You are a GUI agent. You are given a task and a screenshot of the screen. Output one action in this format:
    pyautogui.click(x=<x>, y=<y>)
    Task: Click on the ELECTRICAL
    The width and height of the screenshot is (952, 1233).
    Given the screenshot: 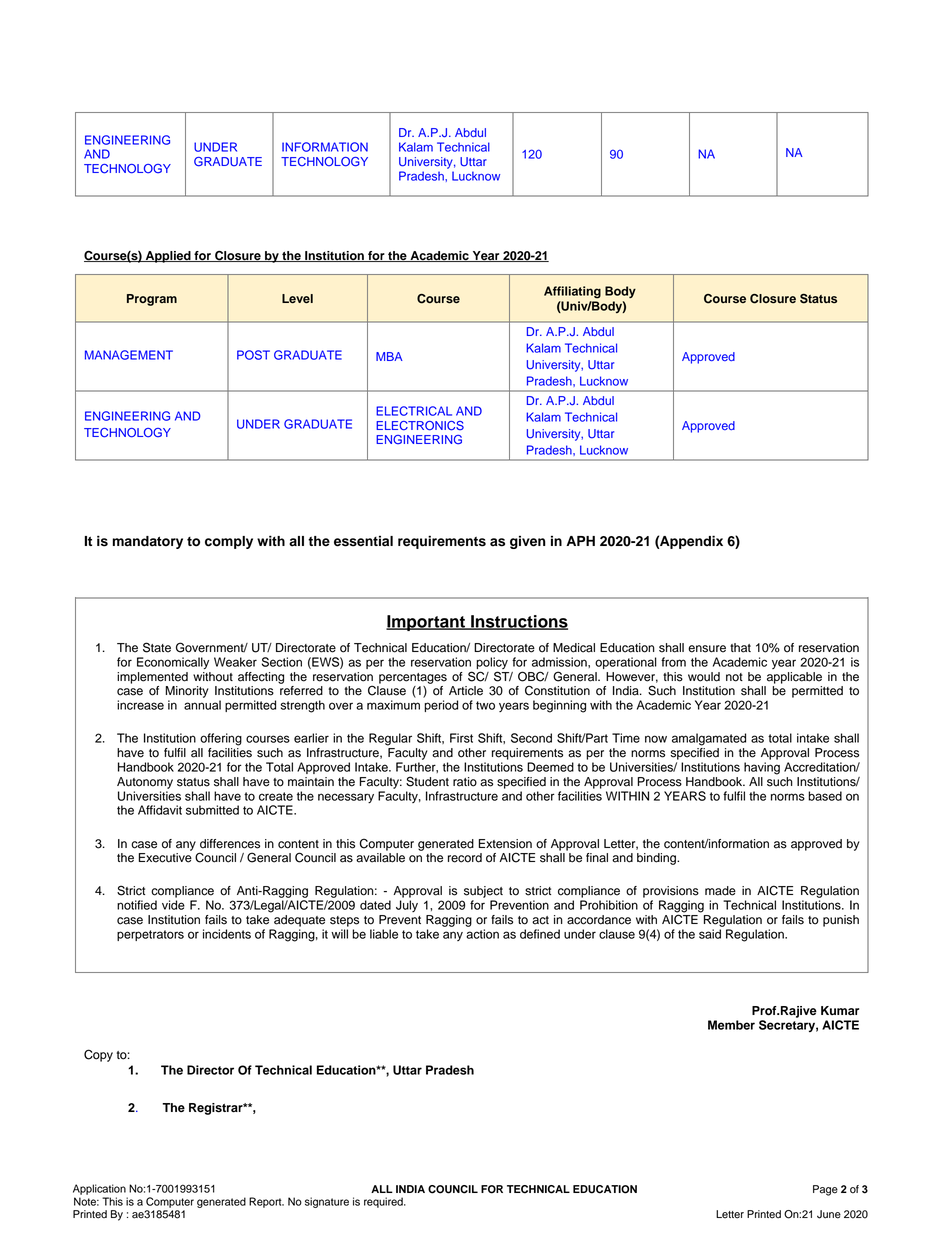 What is the action you would take?
    pyautogui.click(x=414, y=411)
